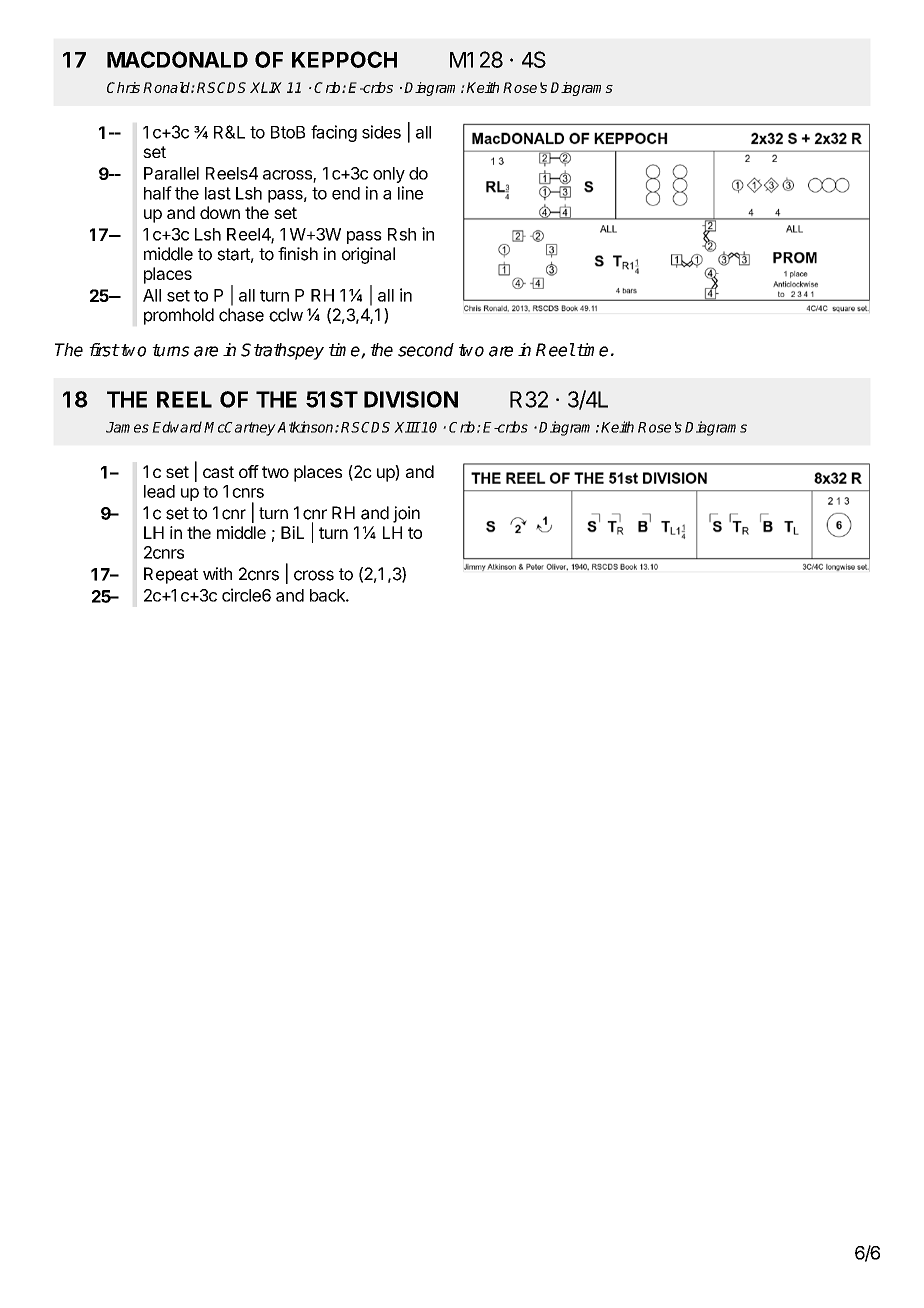  Describe the element at coordinates (123, 87) in the page. I see `Chris` at that location.
